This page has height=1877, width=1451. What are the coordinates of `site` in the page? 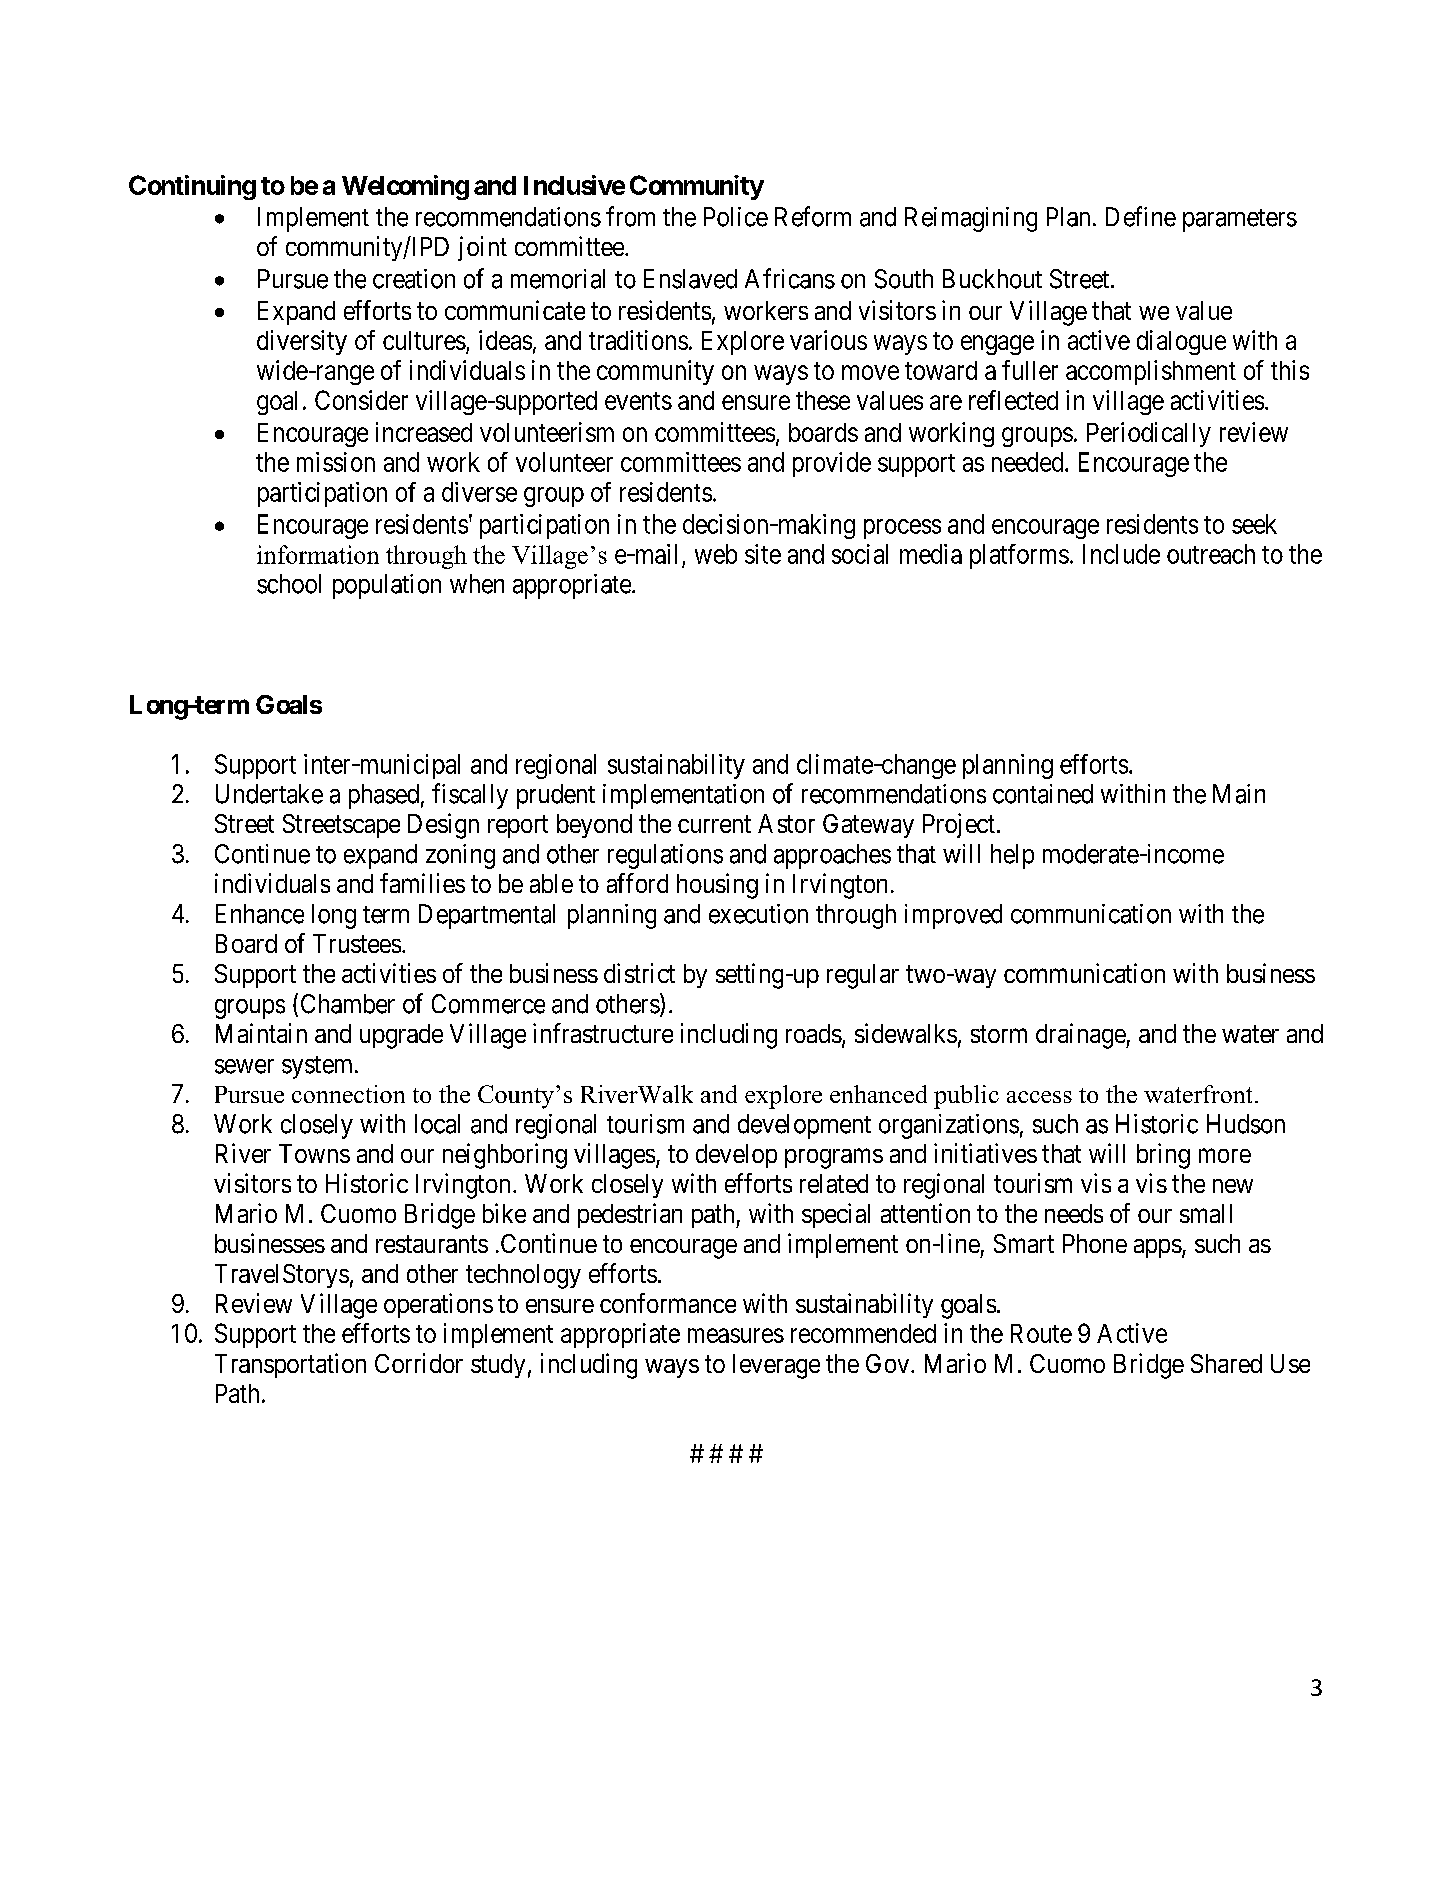 It's located at (763, 554).
